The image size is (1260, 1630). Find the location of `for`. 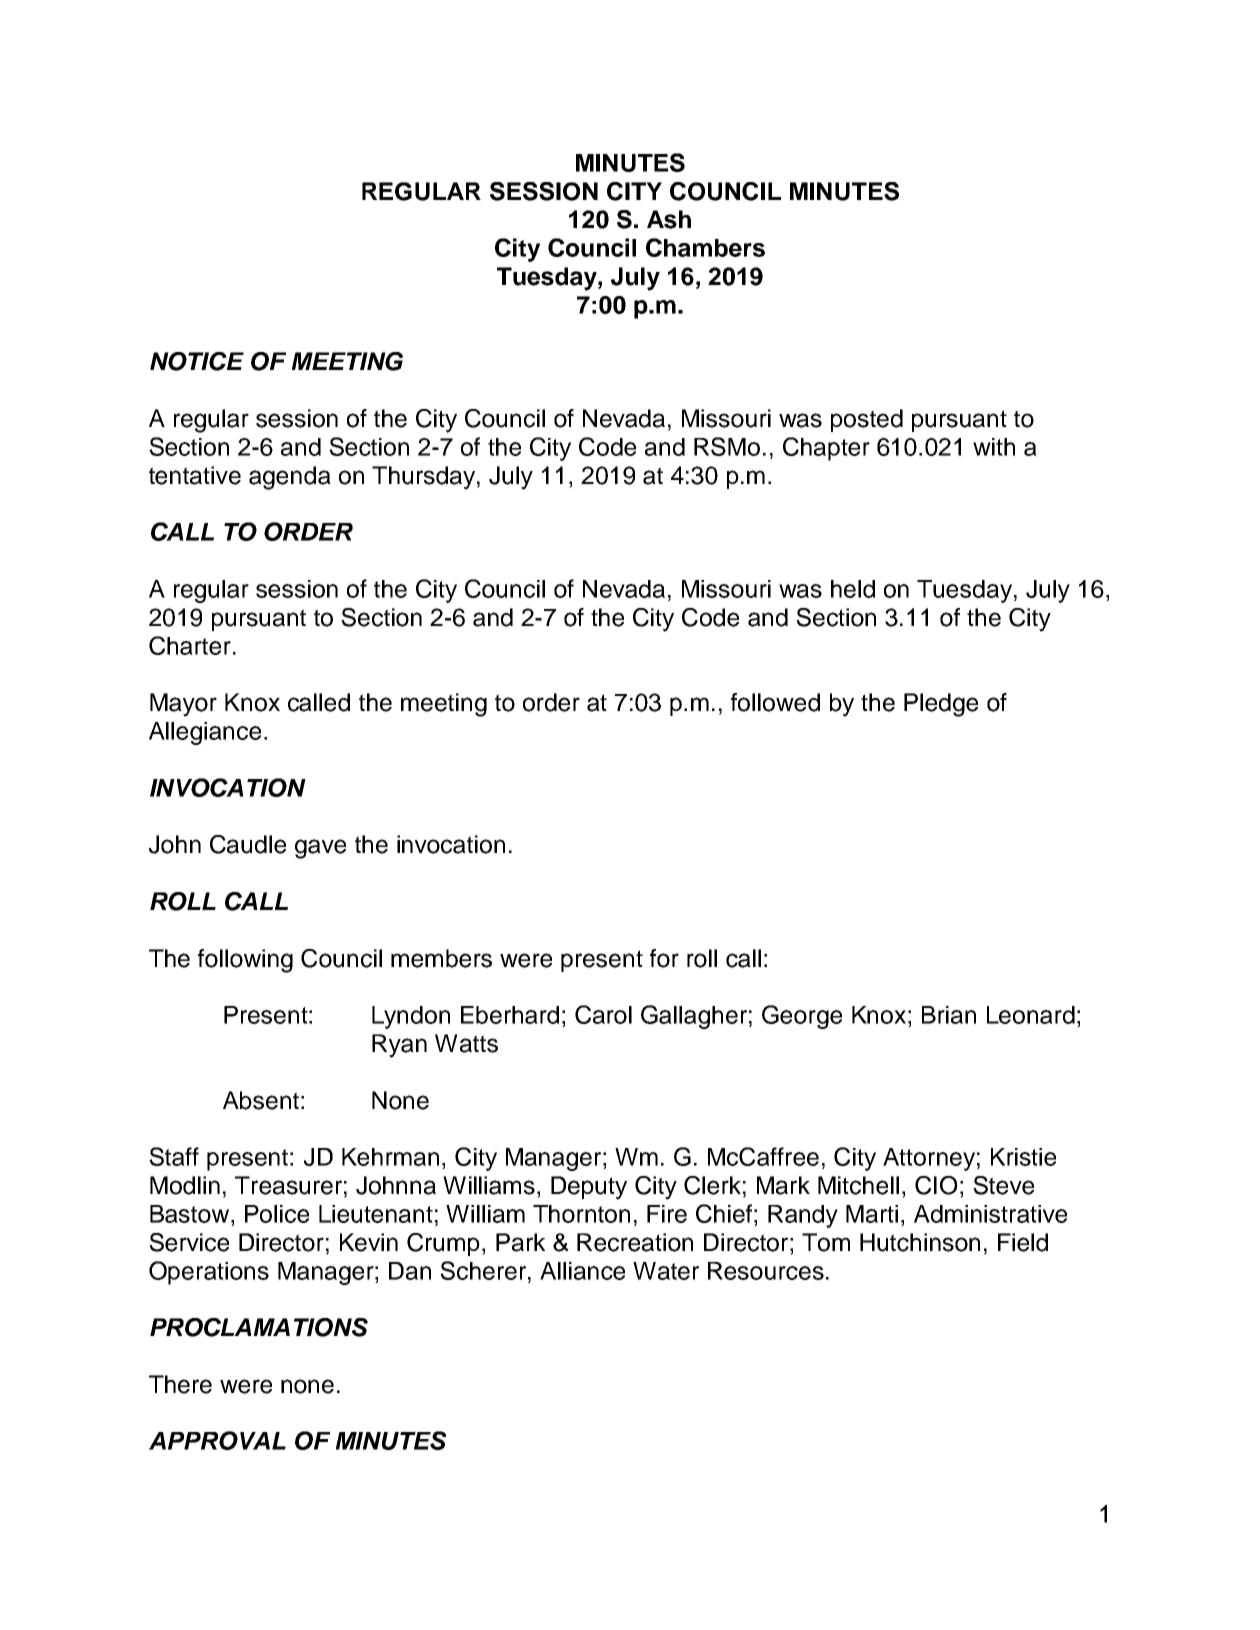

for is located at coordinates (664, 958).
